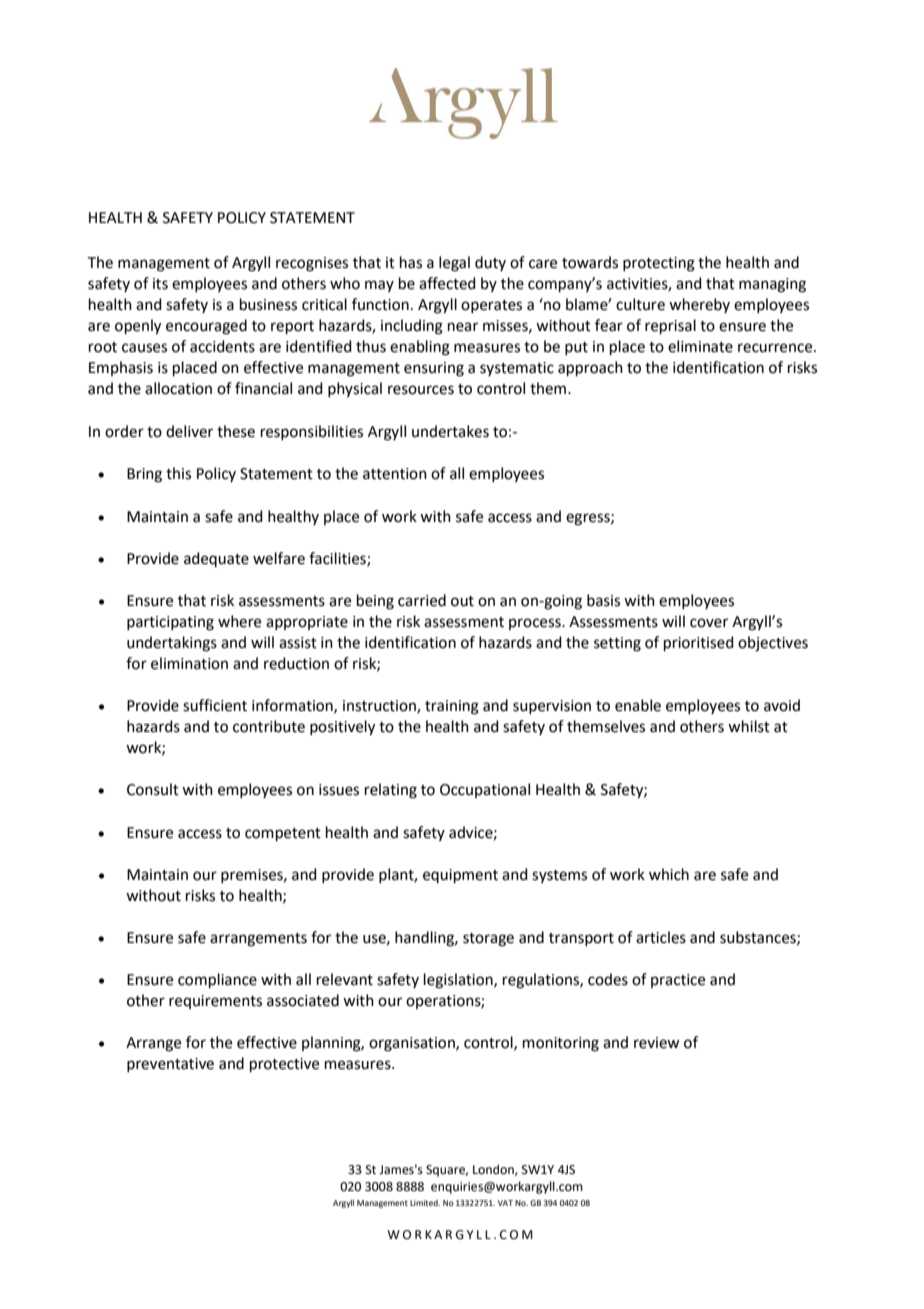  Describe the element at coordinates (422, 600) in the image. I see `carried` at that location.
